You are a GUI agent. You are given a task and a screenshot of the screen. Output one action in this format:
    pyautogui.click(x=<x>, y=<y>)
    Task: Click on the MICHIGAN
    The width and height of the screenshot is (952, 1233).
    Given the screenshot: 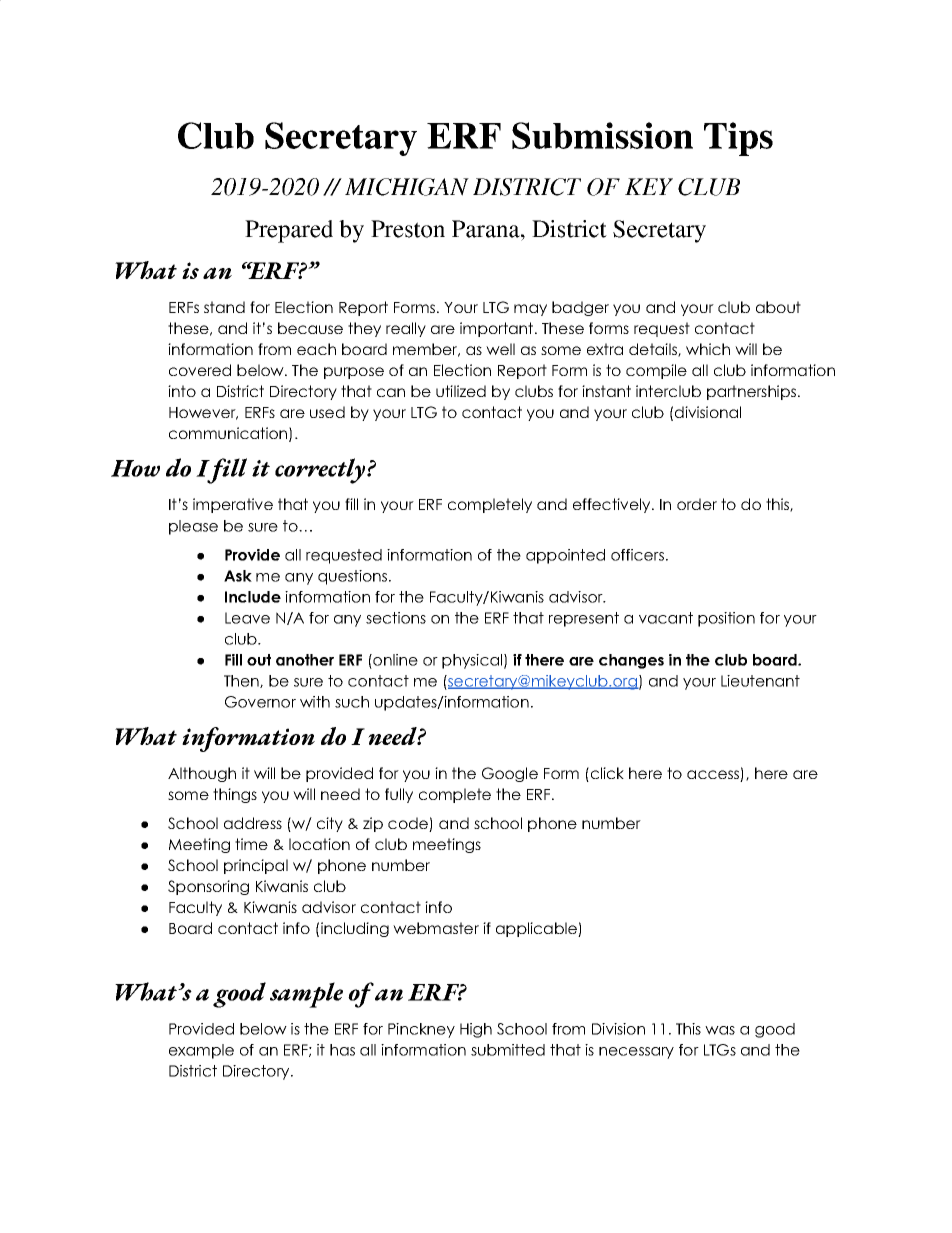 What is the action you would take?
    pyautogui.click(x=407, y=187)
